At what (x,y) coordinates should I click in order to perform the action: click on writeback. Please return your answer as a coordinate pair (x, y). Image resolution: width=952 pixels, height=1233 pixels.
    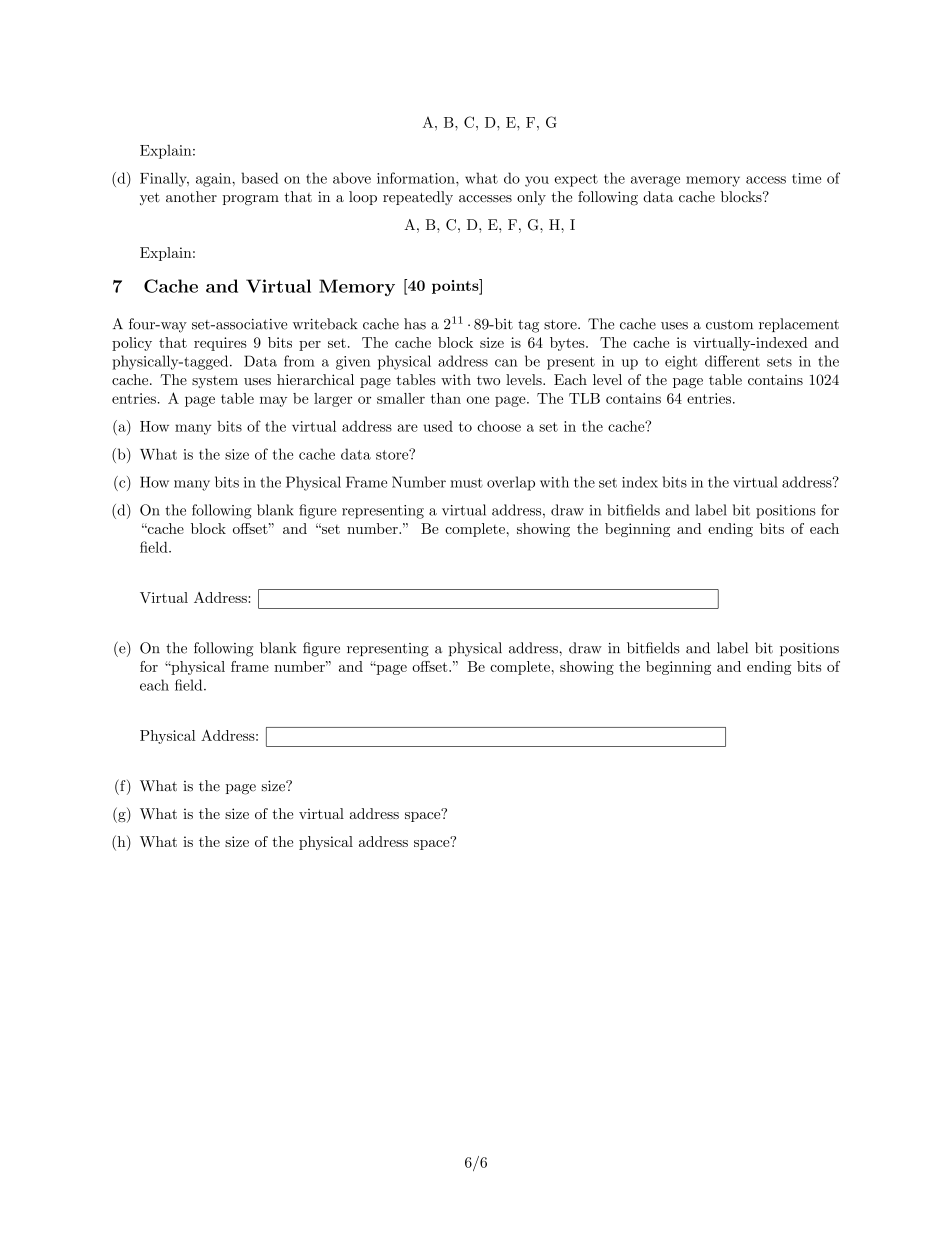
    Looking at the image, I should click on (325, 324).
